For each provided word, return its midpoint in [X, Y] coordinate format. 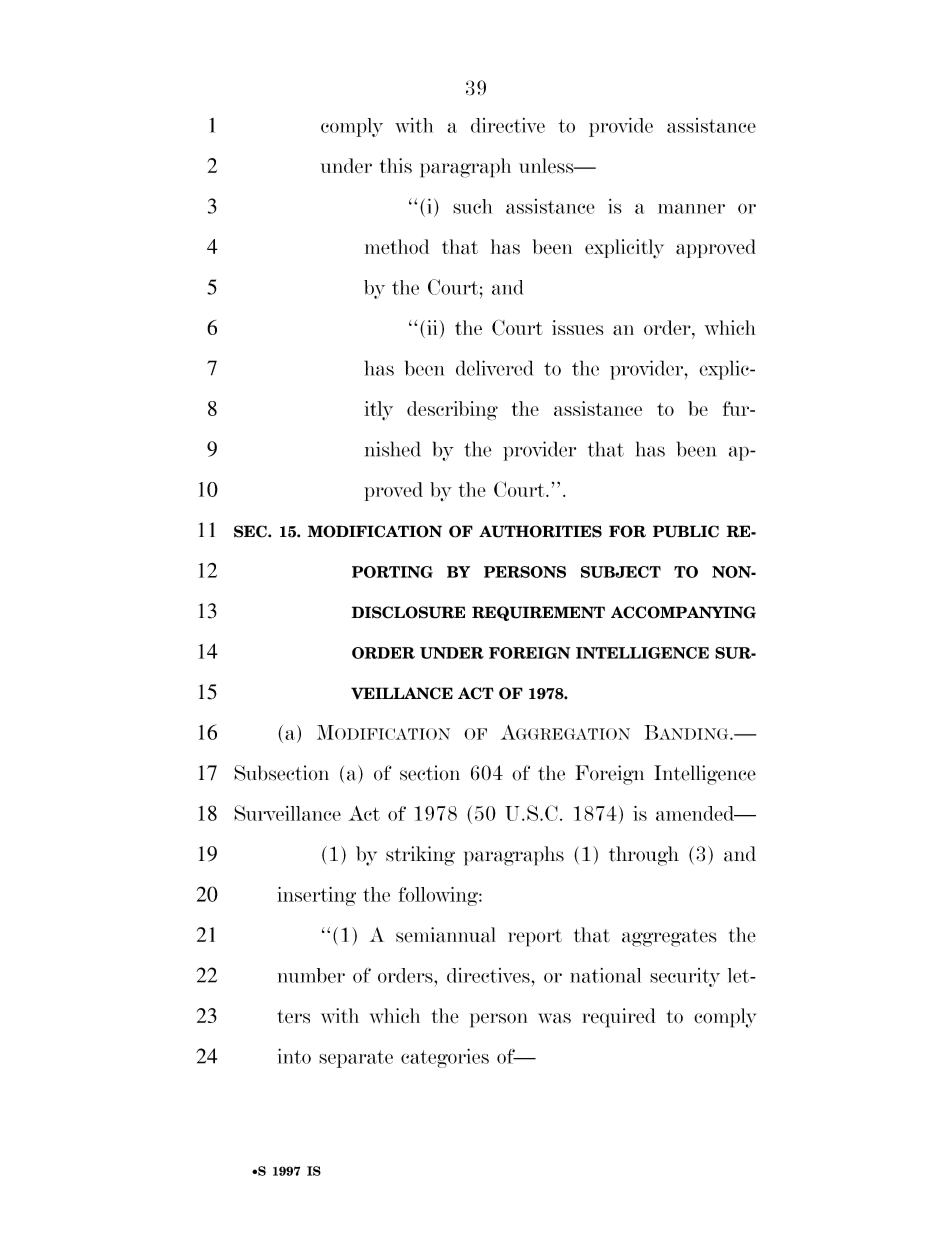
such [472, 206]
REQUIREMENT [538, 613]
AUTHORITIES [540, 531]
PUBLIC [686, 531]
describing [452, 411]
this [396, 165]
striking [420, 856]
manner [691, 208]
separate [356, 1059]
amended [696, 813]
